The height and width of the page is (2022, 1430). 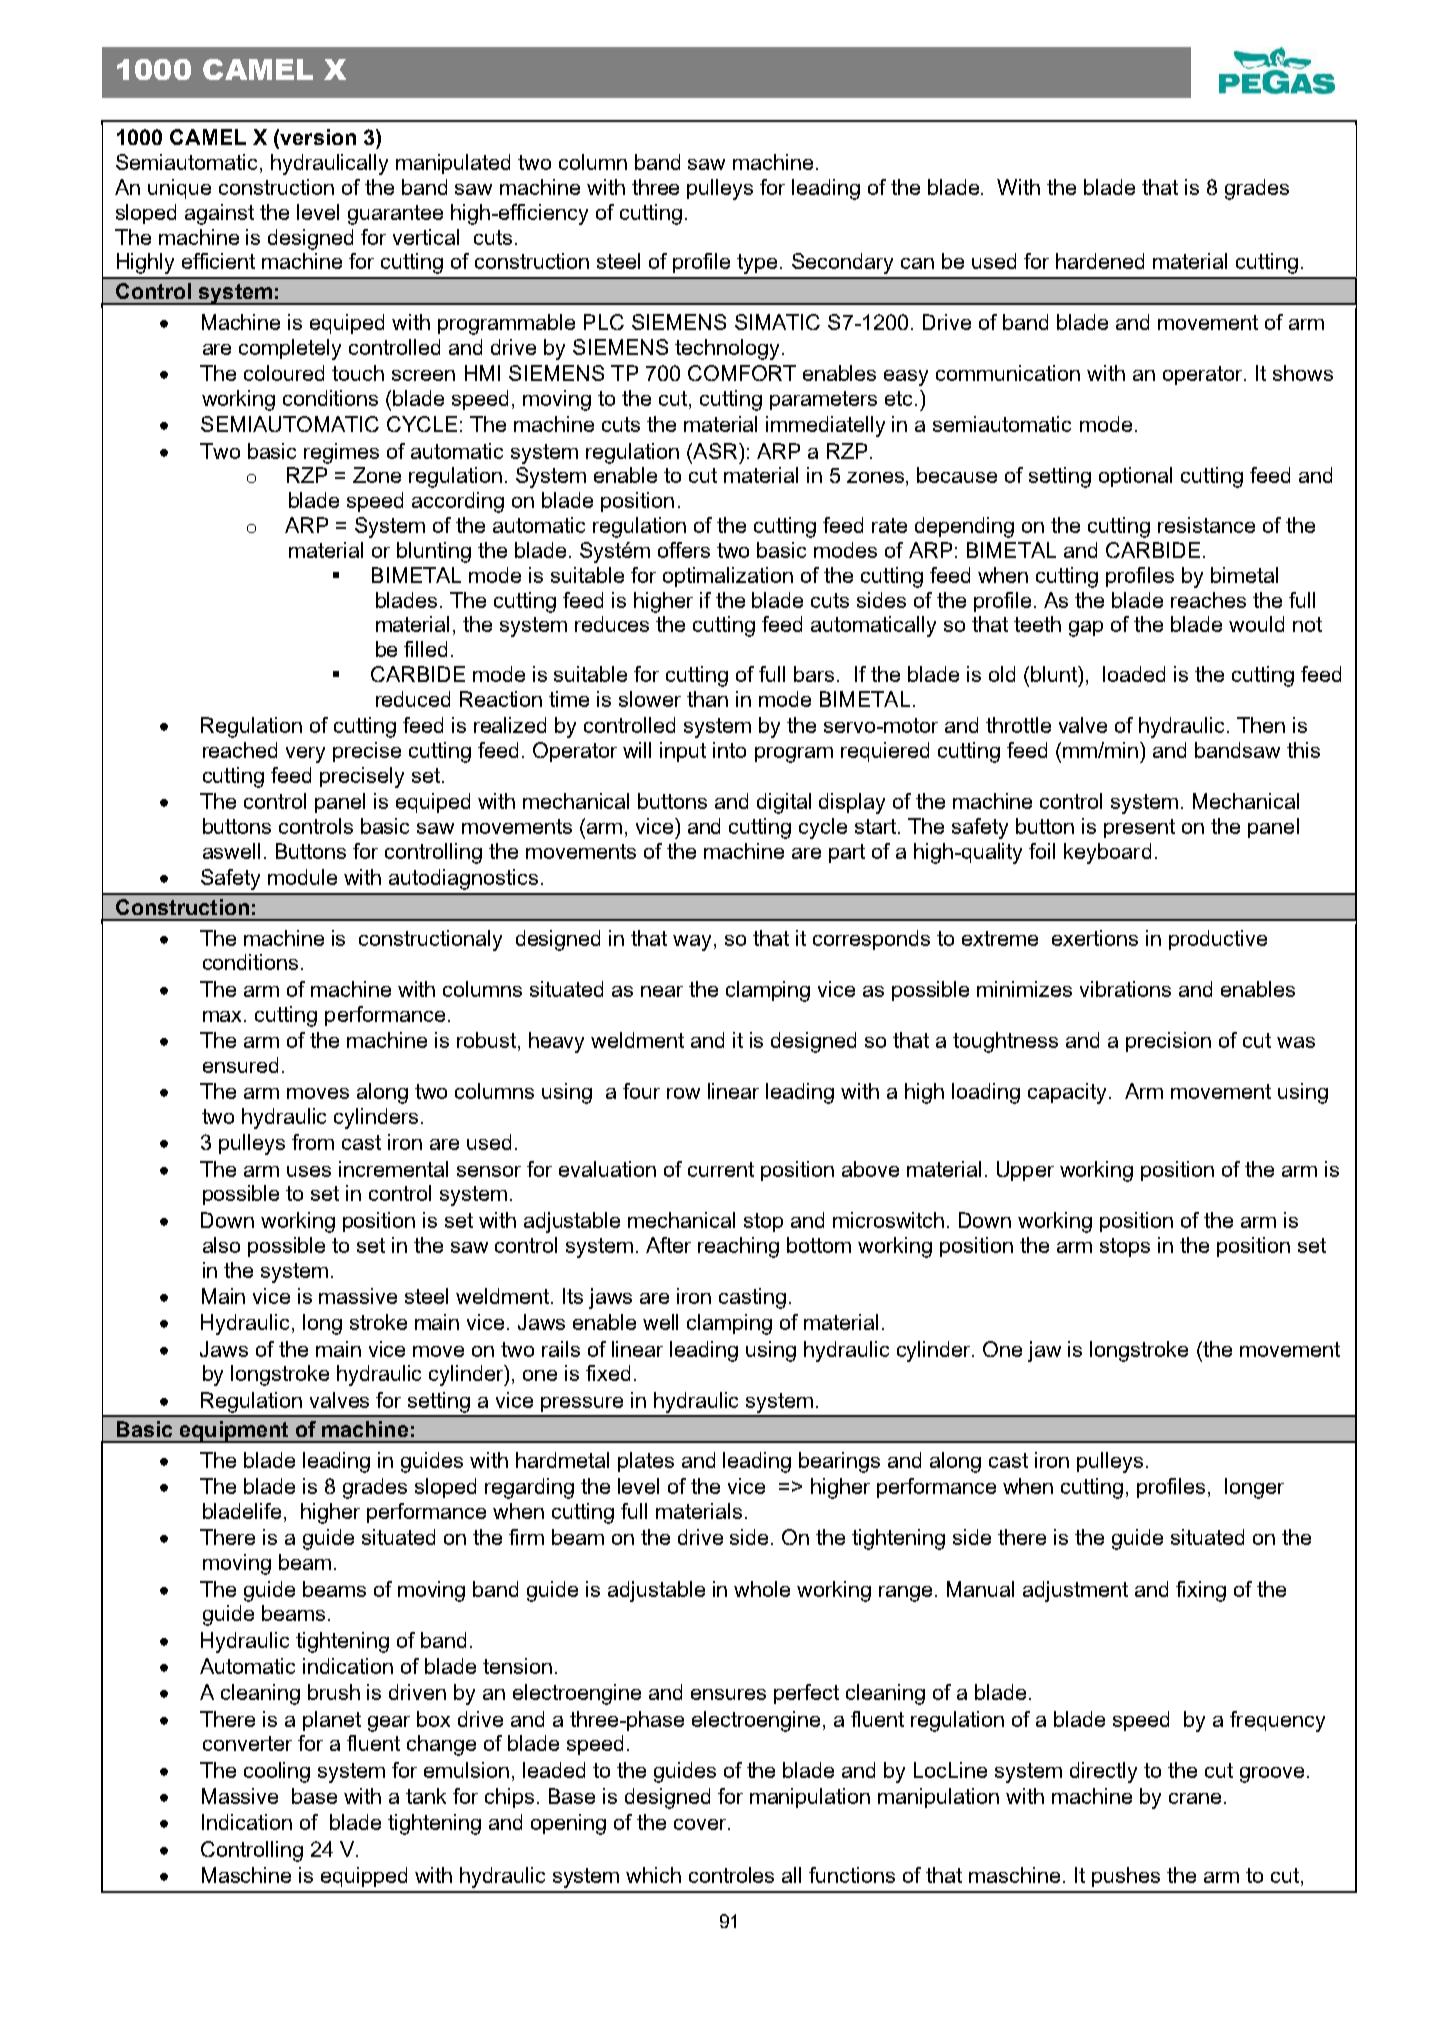 What do you see at coordinates (395, 215) in the page?
I see `guarantee` at bounding box center [395, 215].
